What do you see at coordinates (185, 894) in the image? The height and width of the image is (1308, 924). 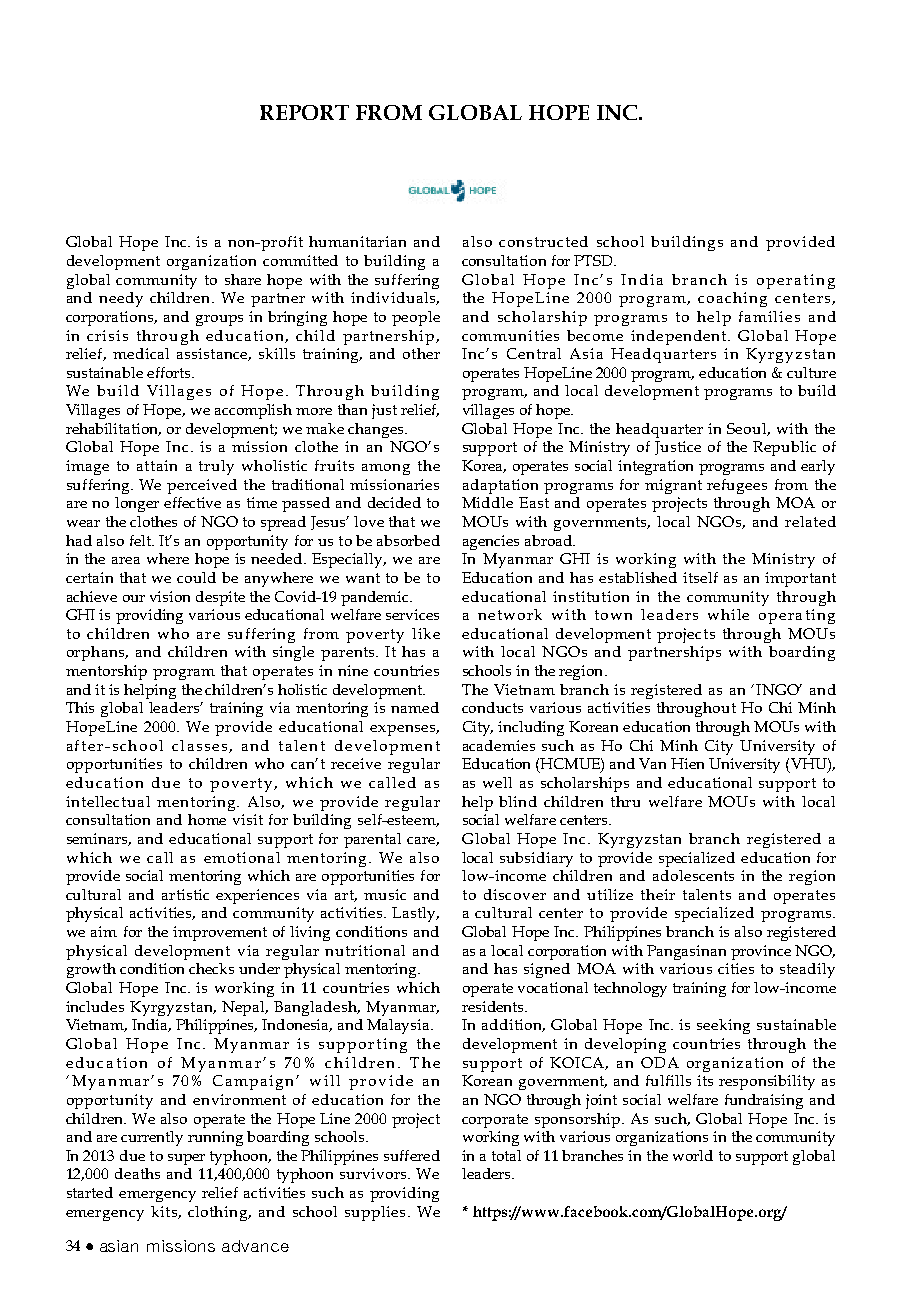 I see `artistic` at bounding box center [185, 894].
